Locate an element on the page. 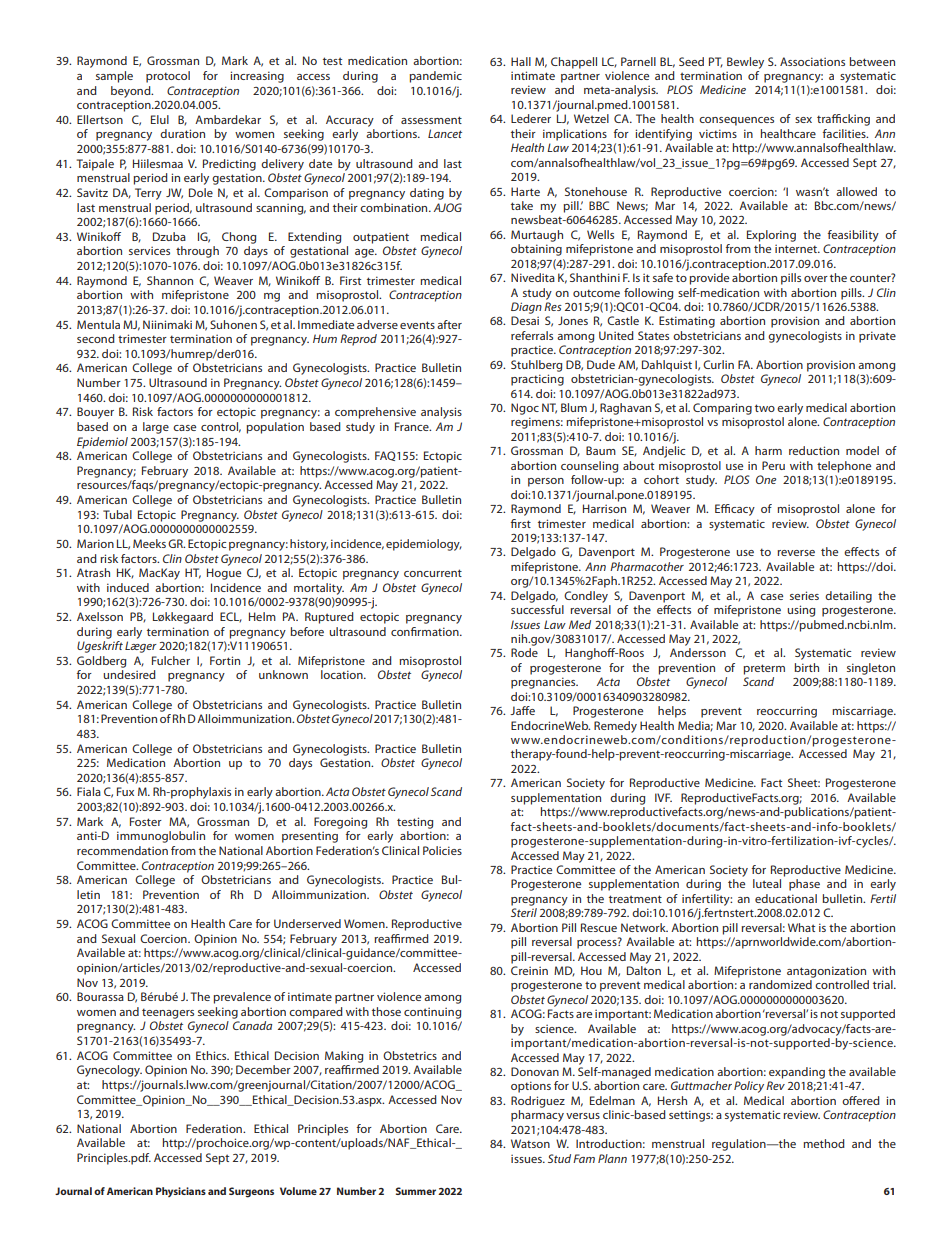 The width and height of the page is (952, 1233). Watson is located at coordinates (530, 1143).
